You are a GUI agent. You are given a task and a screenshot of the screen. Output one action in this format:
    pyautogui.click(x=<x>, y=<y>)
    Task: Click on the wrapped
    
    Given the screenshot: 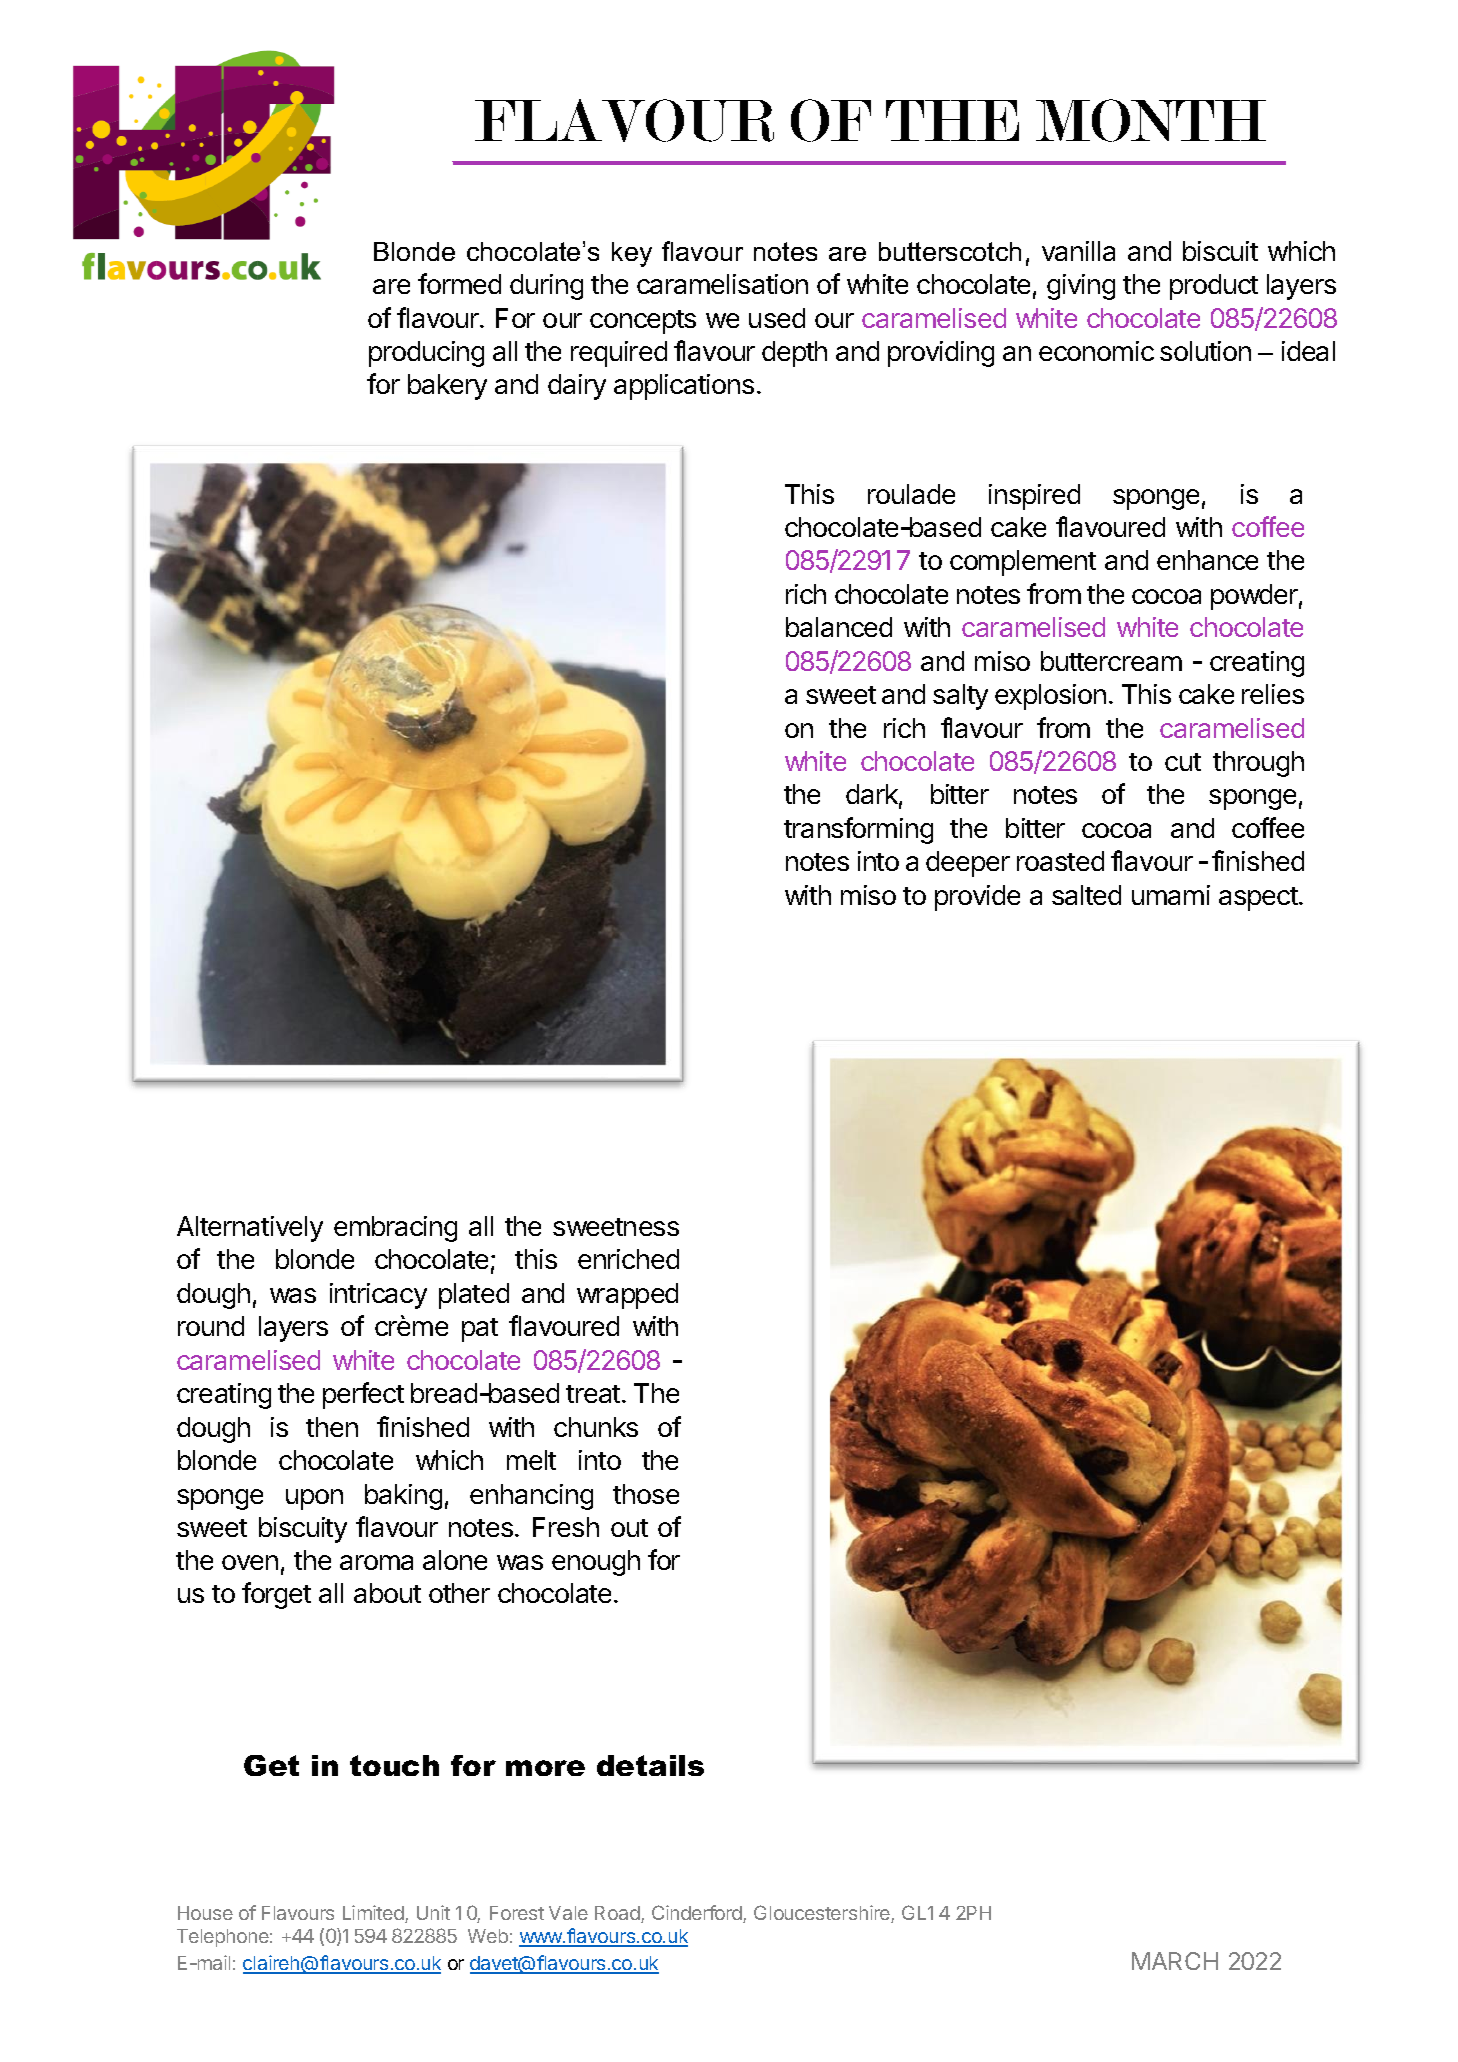 What is the action you would take?
    pyautogui.click(x=627, y=1296)
